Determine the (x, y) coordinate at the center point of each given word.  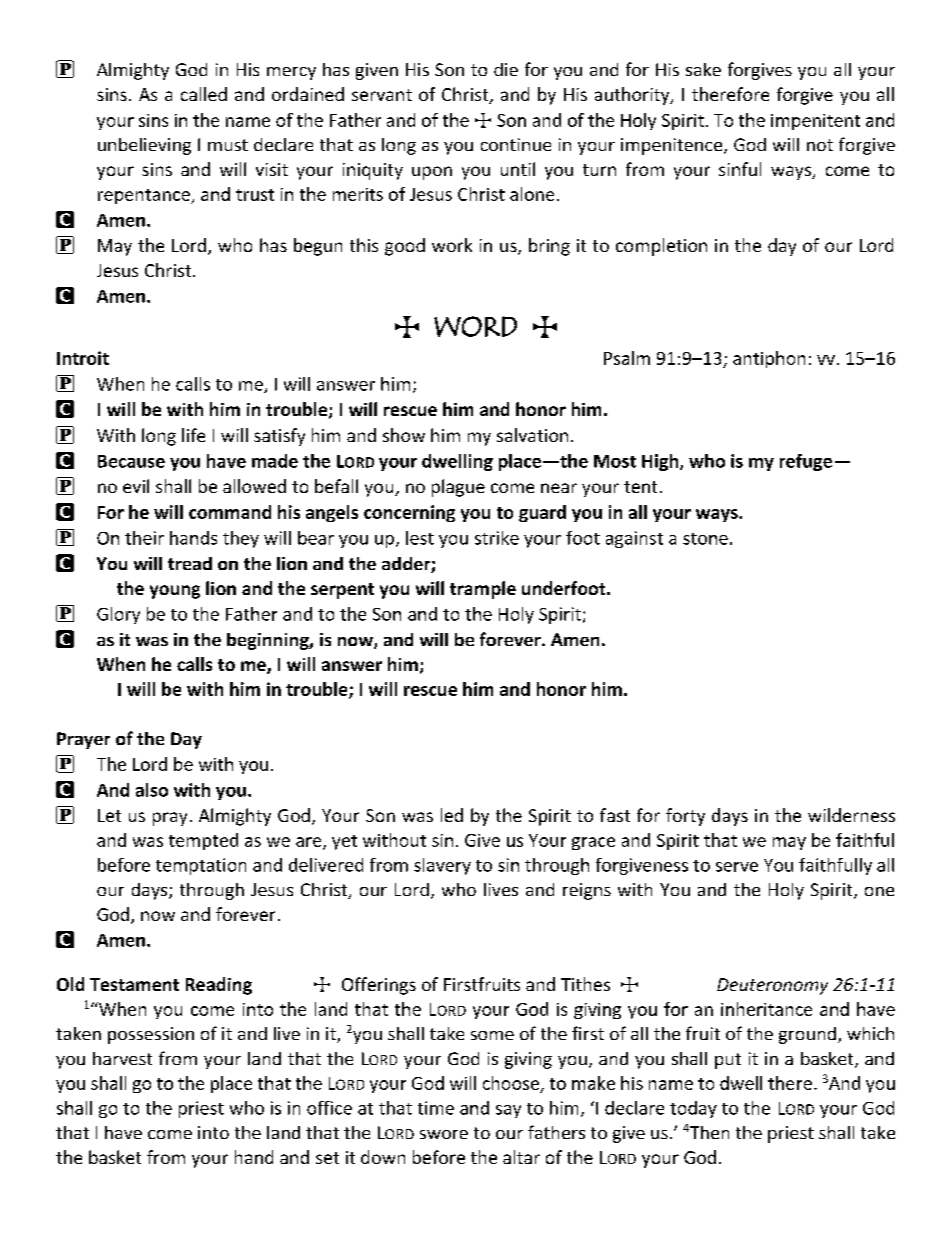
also (152, 790)
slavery (442, 866)
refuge (806, 462)
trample (483, 590)
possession (151, 1035)
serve (737, 867)
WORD (475, 326)
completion (661, 247)
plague (458, 488)
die (506, 69)
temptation (201, 866)
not (820, 145)
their (144, 538)
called (204, 94)
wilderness (851, 815)
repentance (145, 196)
